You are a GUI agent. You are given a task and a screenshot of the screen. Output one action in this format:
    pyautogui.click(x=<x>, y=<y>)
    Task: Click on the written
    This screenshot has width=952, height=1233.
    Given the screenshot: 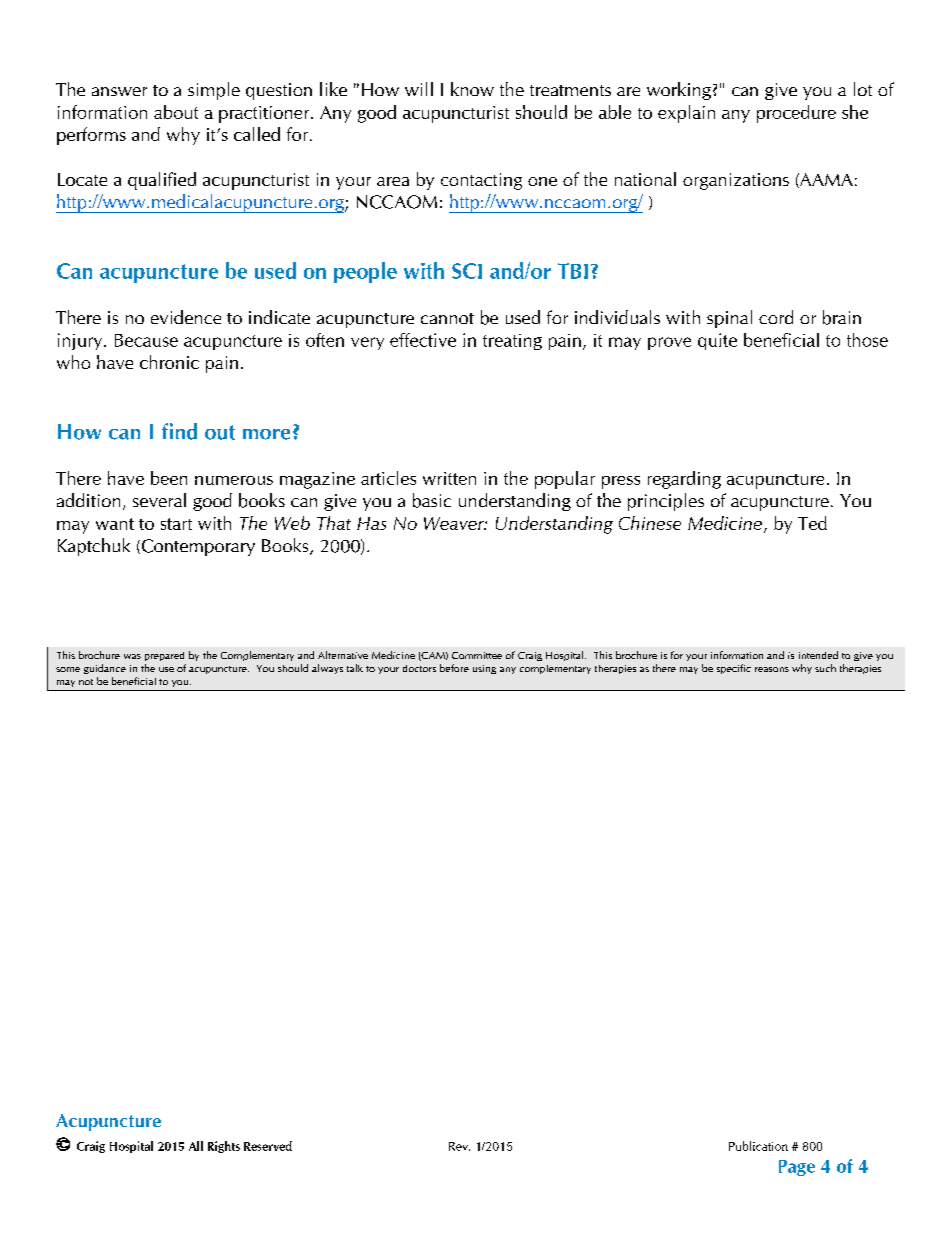 What is the action you would take?
    pyautogui.click(x=449, y=478)
